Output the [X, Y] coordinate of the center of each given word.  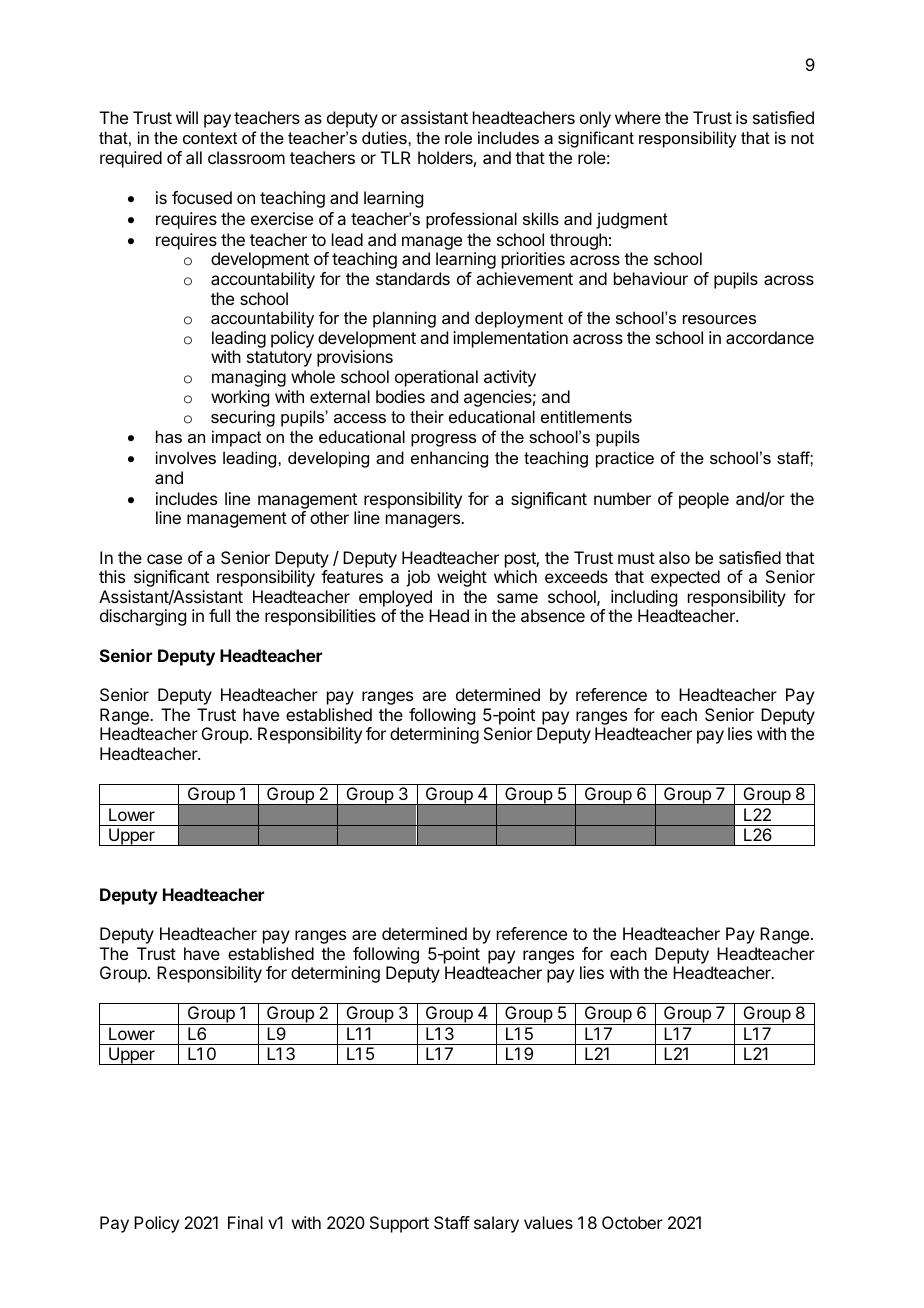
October [632, 1222]
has [169, 436]
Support [399, 1224]
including [644, 600]
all [194, 157]
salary [496, 1224]
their [427, 416]
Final [245, 1222]
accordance [770, 337]
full [219, 615]
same [517, 598]
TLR [396, 157]
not [802, 138]
